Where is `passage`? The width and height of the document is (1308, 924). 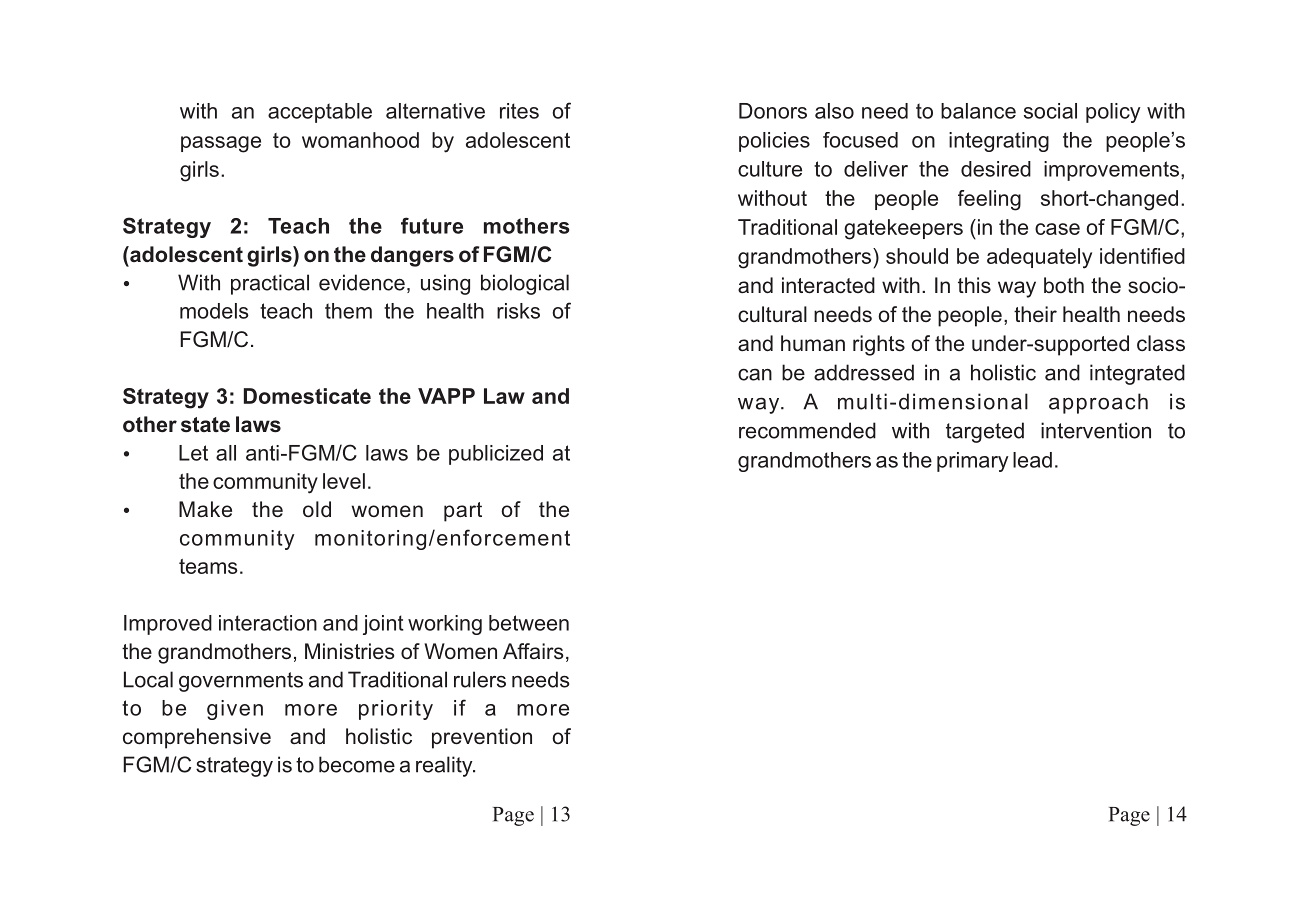 passage is located at coordinates (221, 144).
